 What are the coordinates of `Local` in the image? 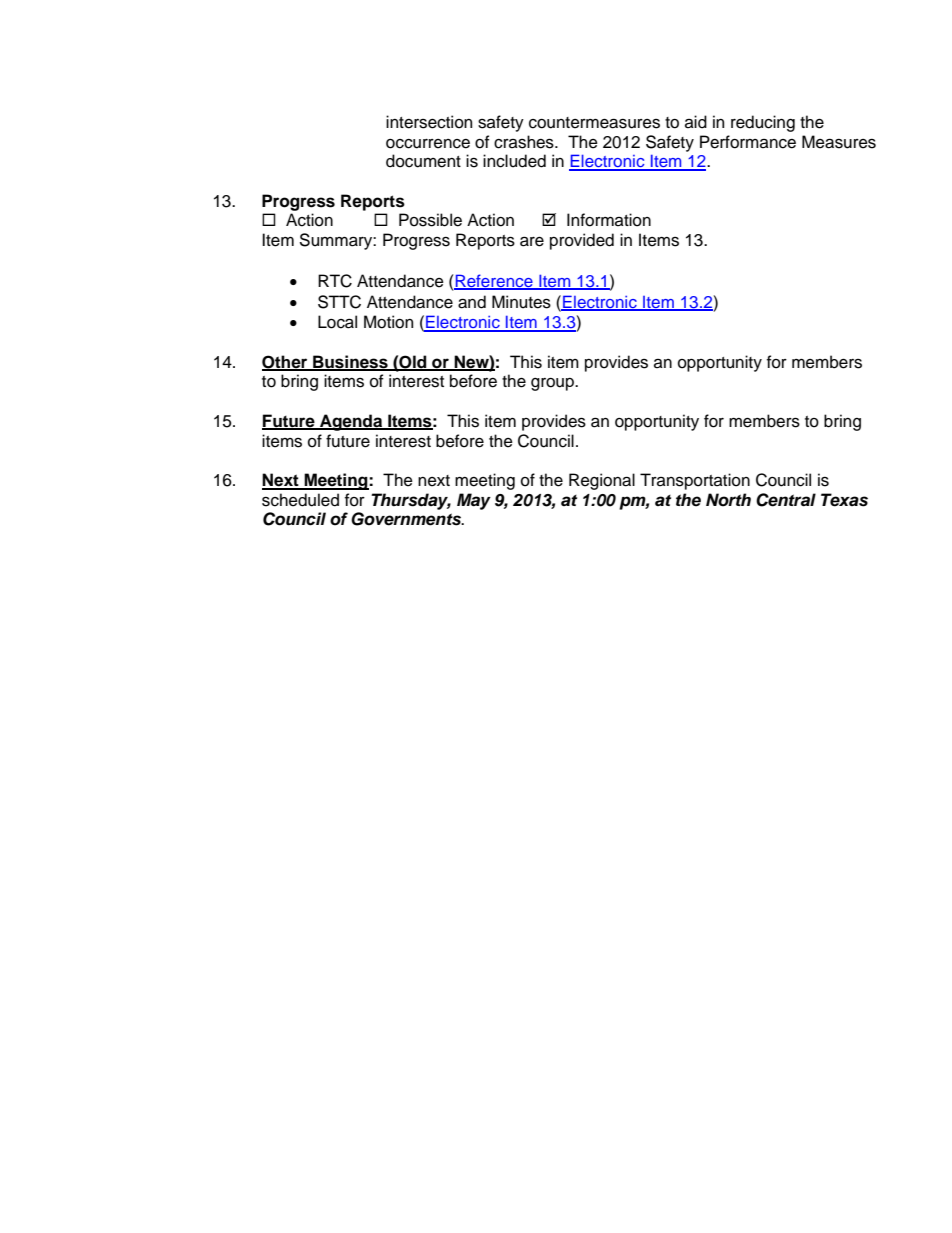 It's located at (337, 322).
